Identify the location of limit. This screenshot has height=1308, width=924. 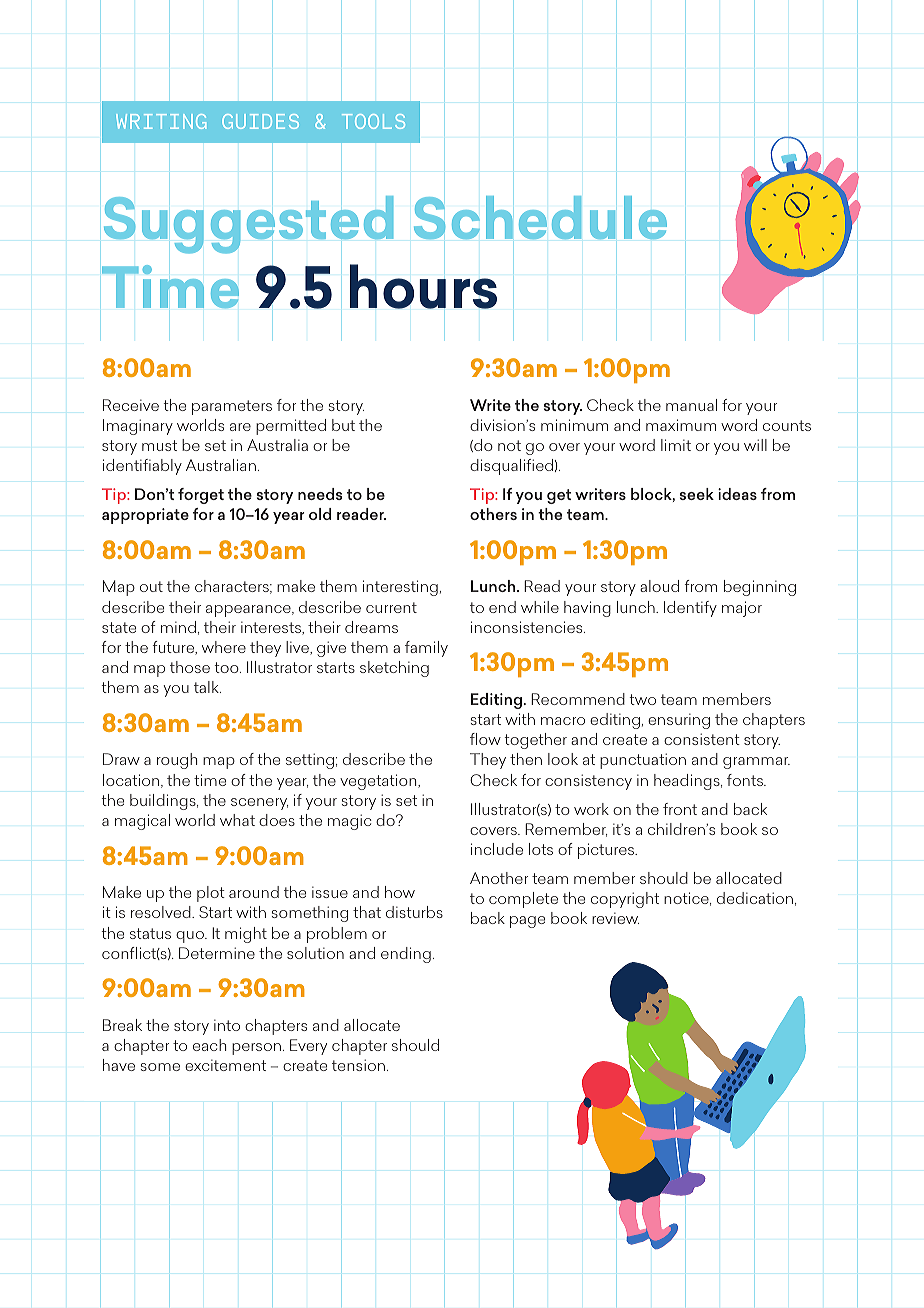
(676, 445).
